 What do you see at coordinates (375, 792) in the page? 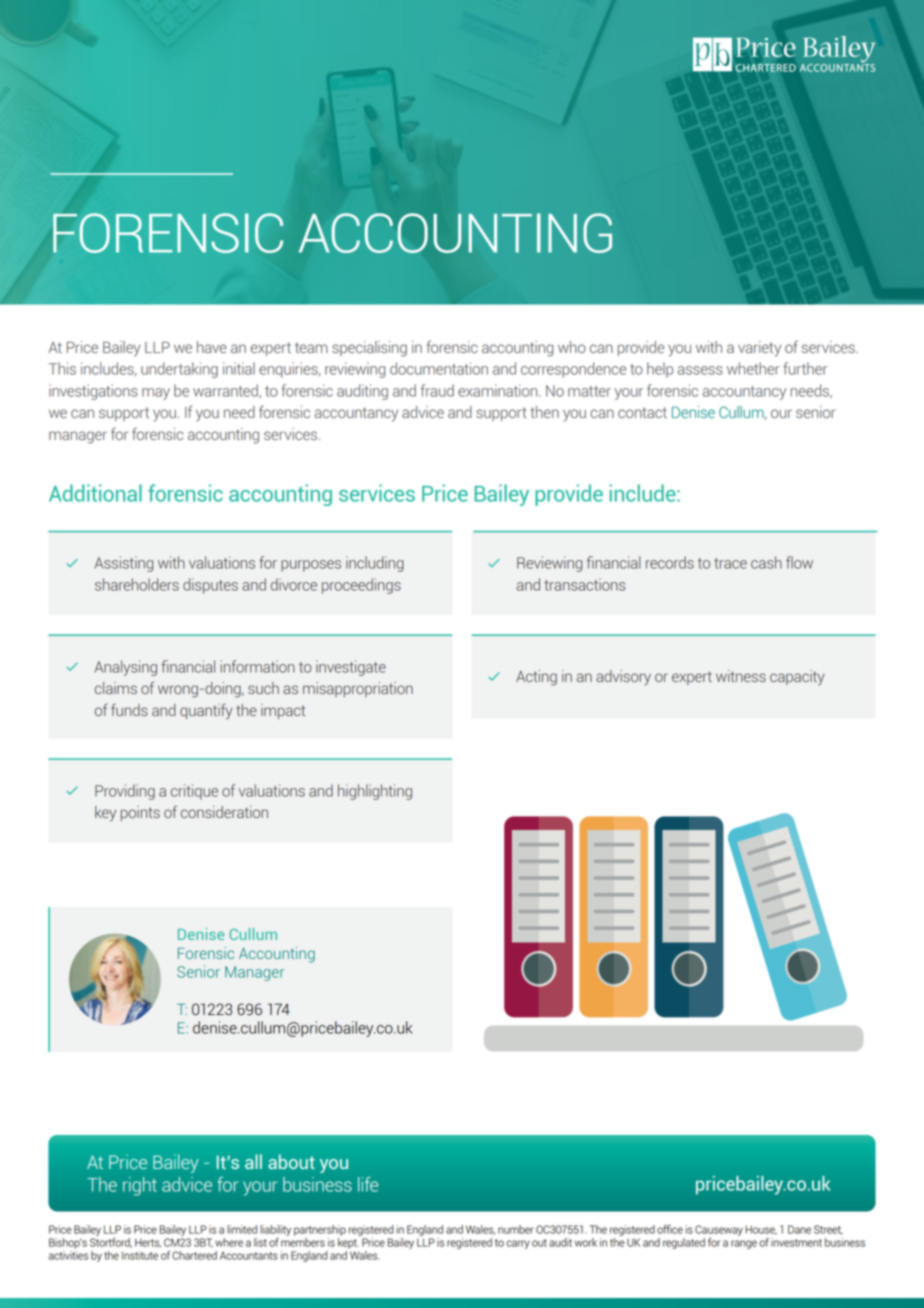
I see `highlighting` at bounding box center [375, 792].
